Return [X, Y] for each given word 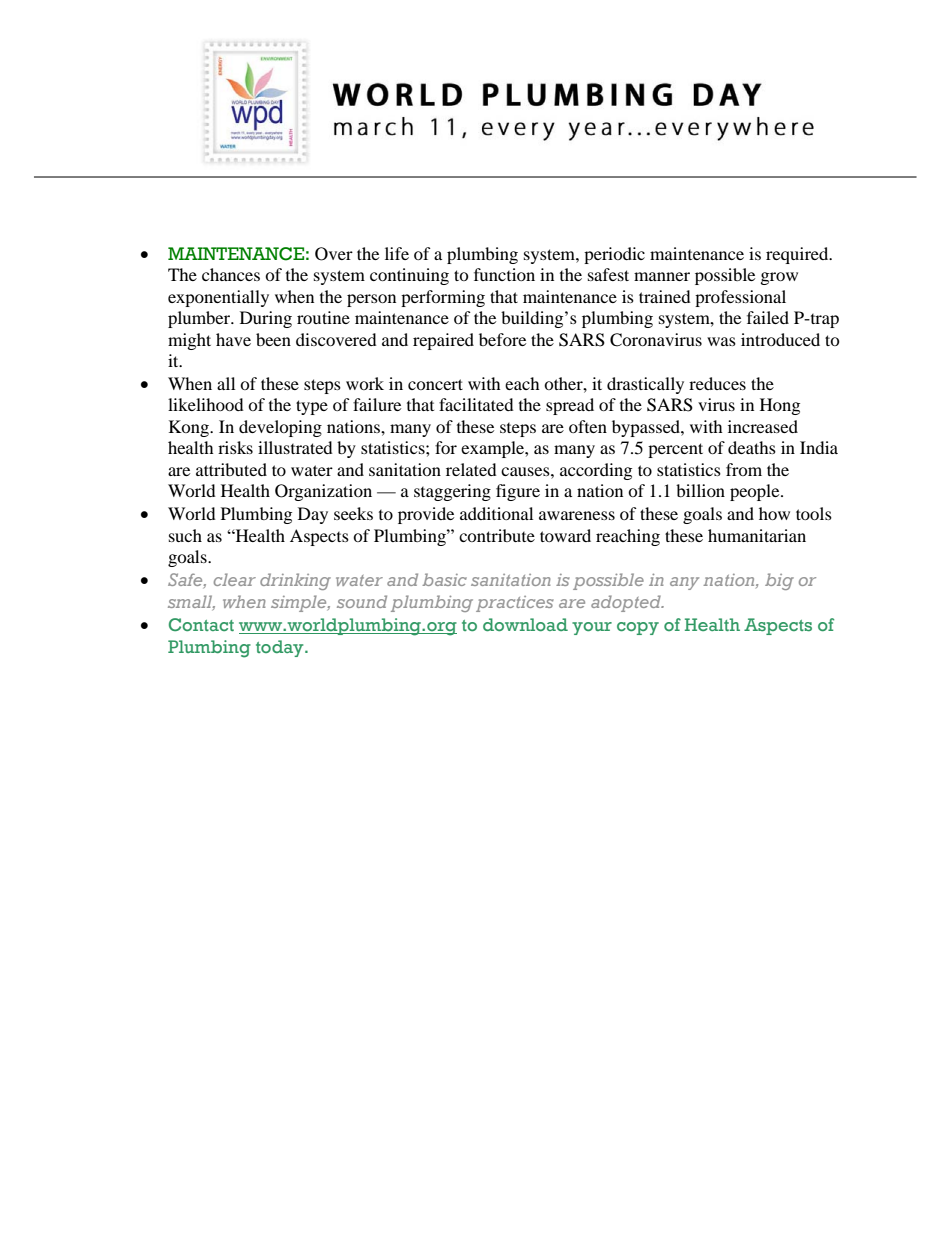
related [471, 469]
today [281, 648]
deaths [752, 447]
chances [231, 274]
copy [638, 628]
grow [779, 278]
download [525, 624]
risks [235, 447]
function [504, 274]
